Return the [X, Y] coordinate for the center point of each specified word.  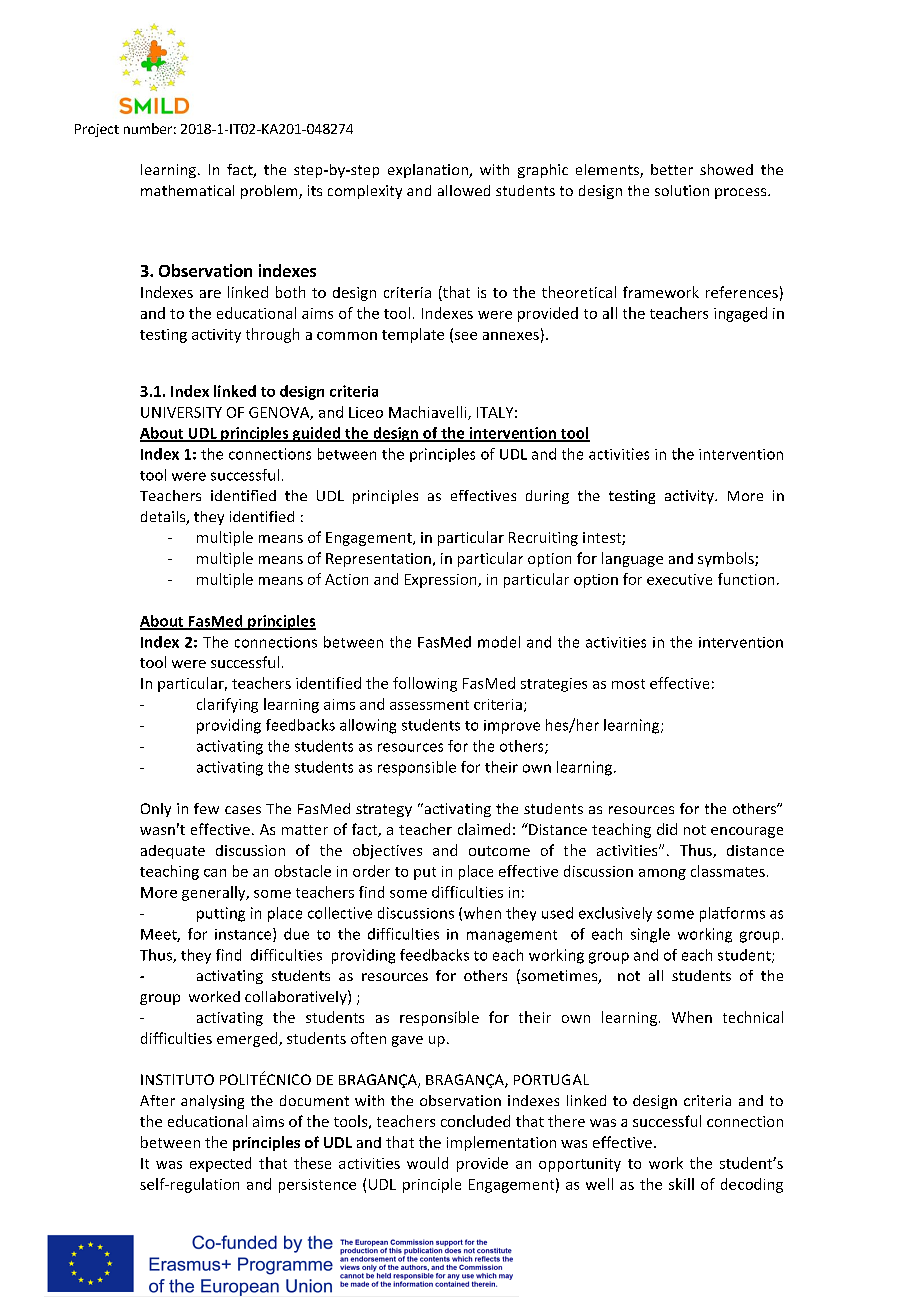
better [672, 169]
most [628, 684]
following [425, 684]
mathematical [187, 190]
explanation [429, 171]
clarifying [227, 705]
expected [220, 1164]
